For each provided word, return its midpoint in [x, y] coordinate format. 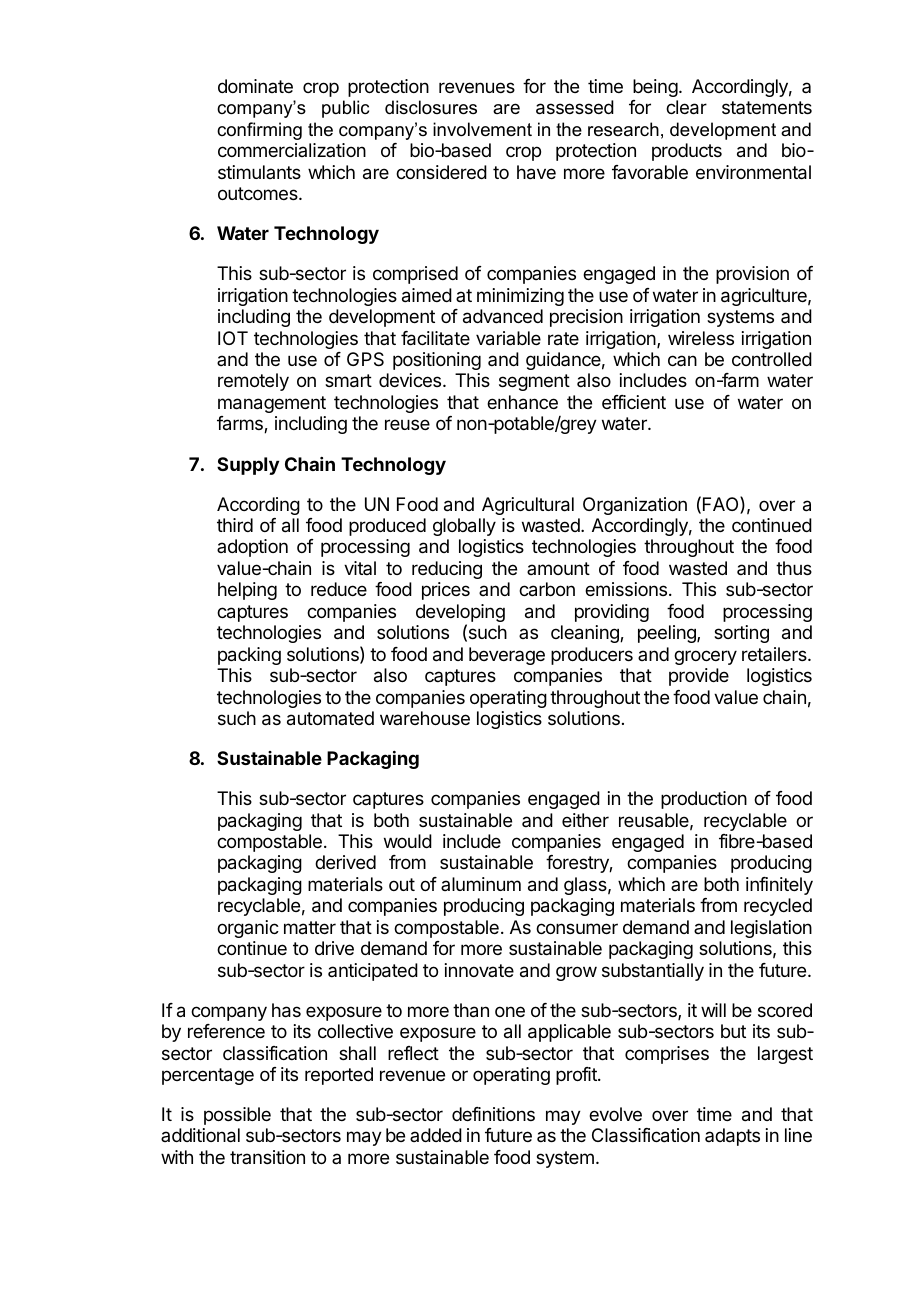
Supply [248, 466]
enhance [522, 402]
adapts [732, 1137]
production [704, 800]
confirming [259, 131]
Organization [635, 506]
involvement [482, 129]
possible [237, 1116]
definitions [493, 1114]
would [408, 841]
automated [330, 718]
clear [686, 107]
